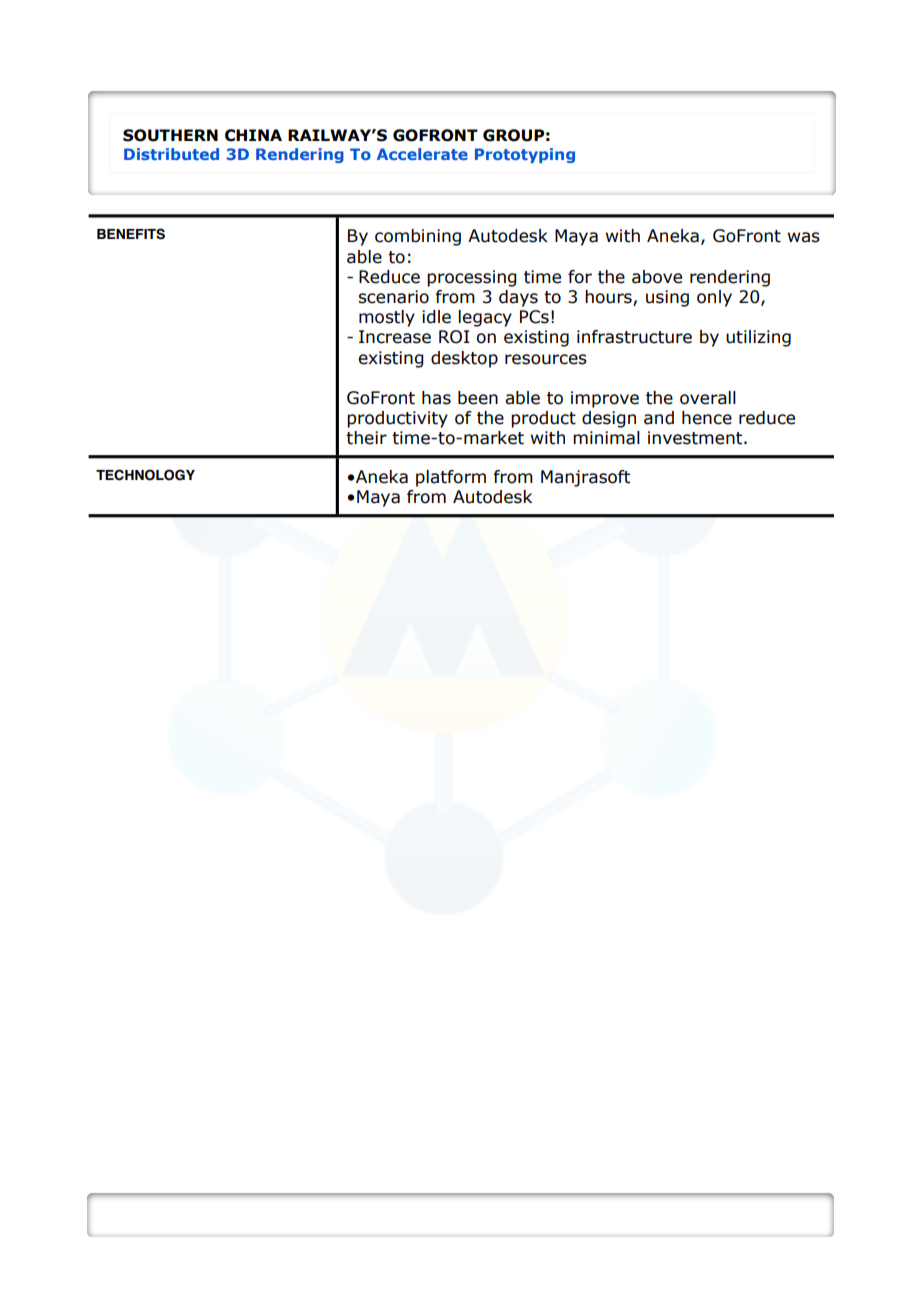  I want to click on TECHNOLOGY, so click(145, 475).
